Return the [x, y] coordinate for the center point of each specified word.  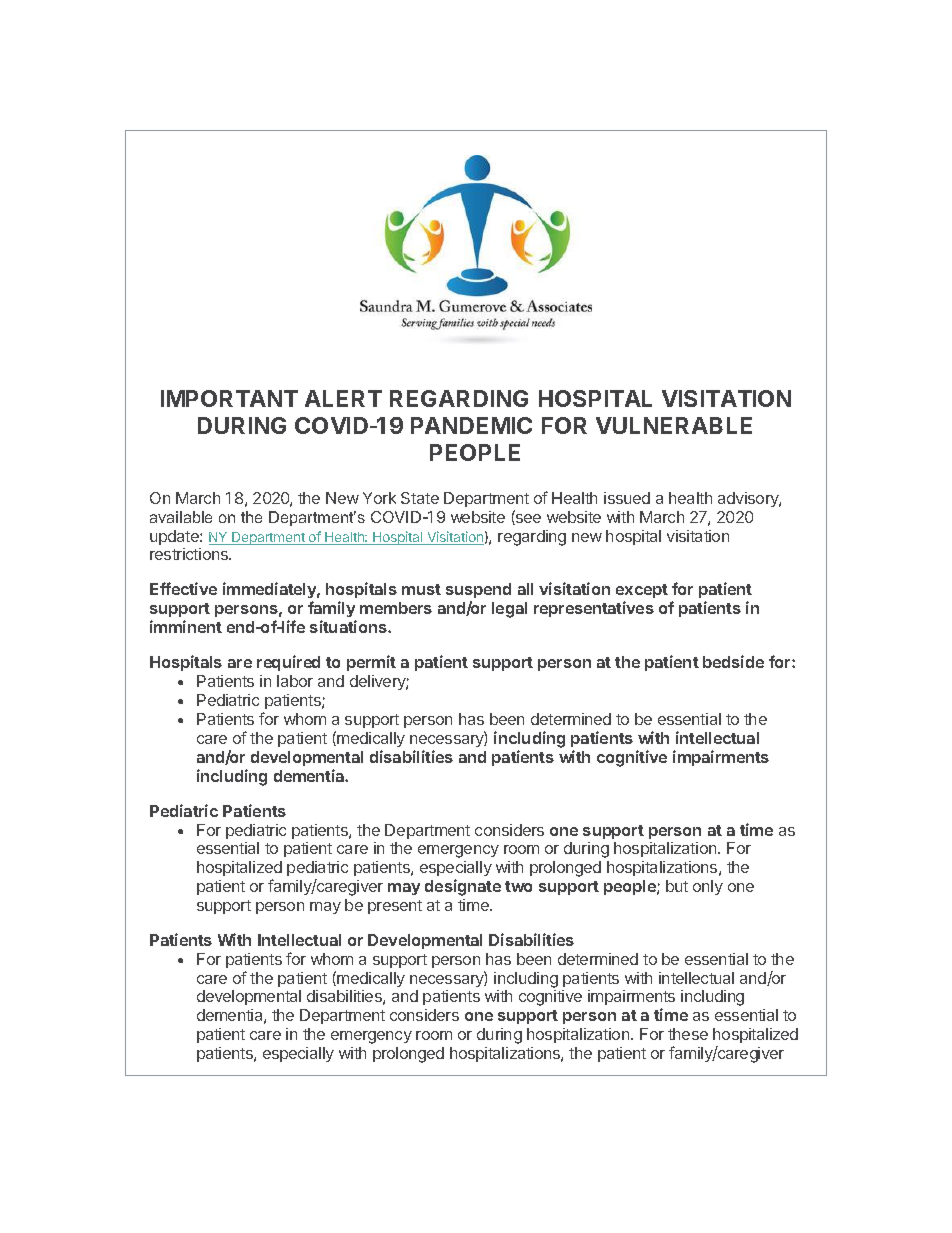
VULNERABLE [674, 425]
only [708, 887]
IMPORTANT [229, 398]
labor [295, 681]
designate [463, 887]
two [518, 886]
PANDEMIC [471, 425]
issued [627, 498]
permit [371, 663]
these [688, 1034]
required [288, 663]
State [420, 498]
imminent [186, 626]
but [677, 886]
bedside [733, 661]
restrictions [190, 554]
